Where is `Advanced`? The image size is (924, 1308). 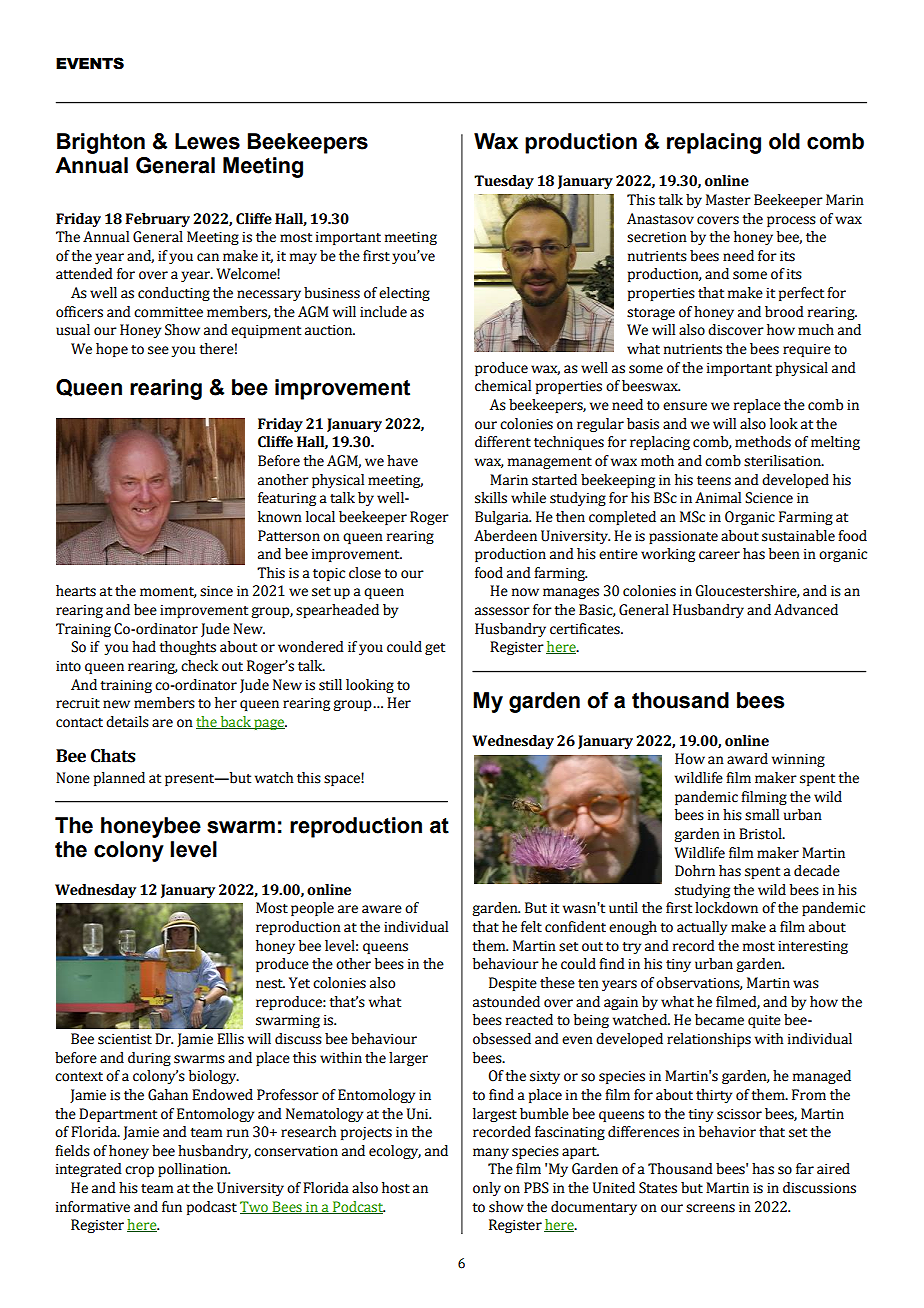
Advanced is located at coordinates (806, 610).
